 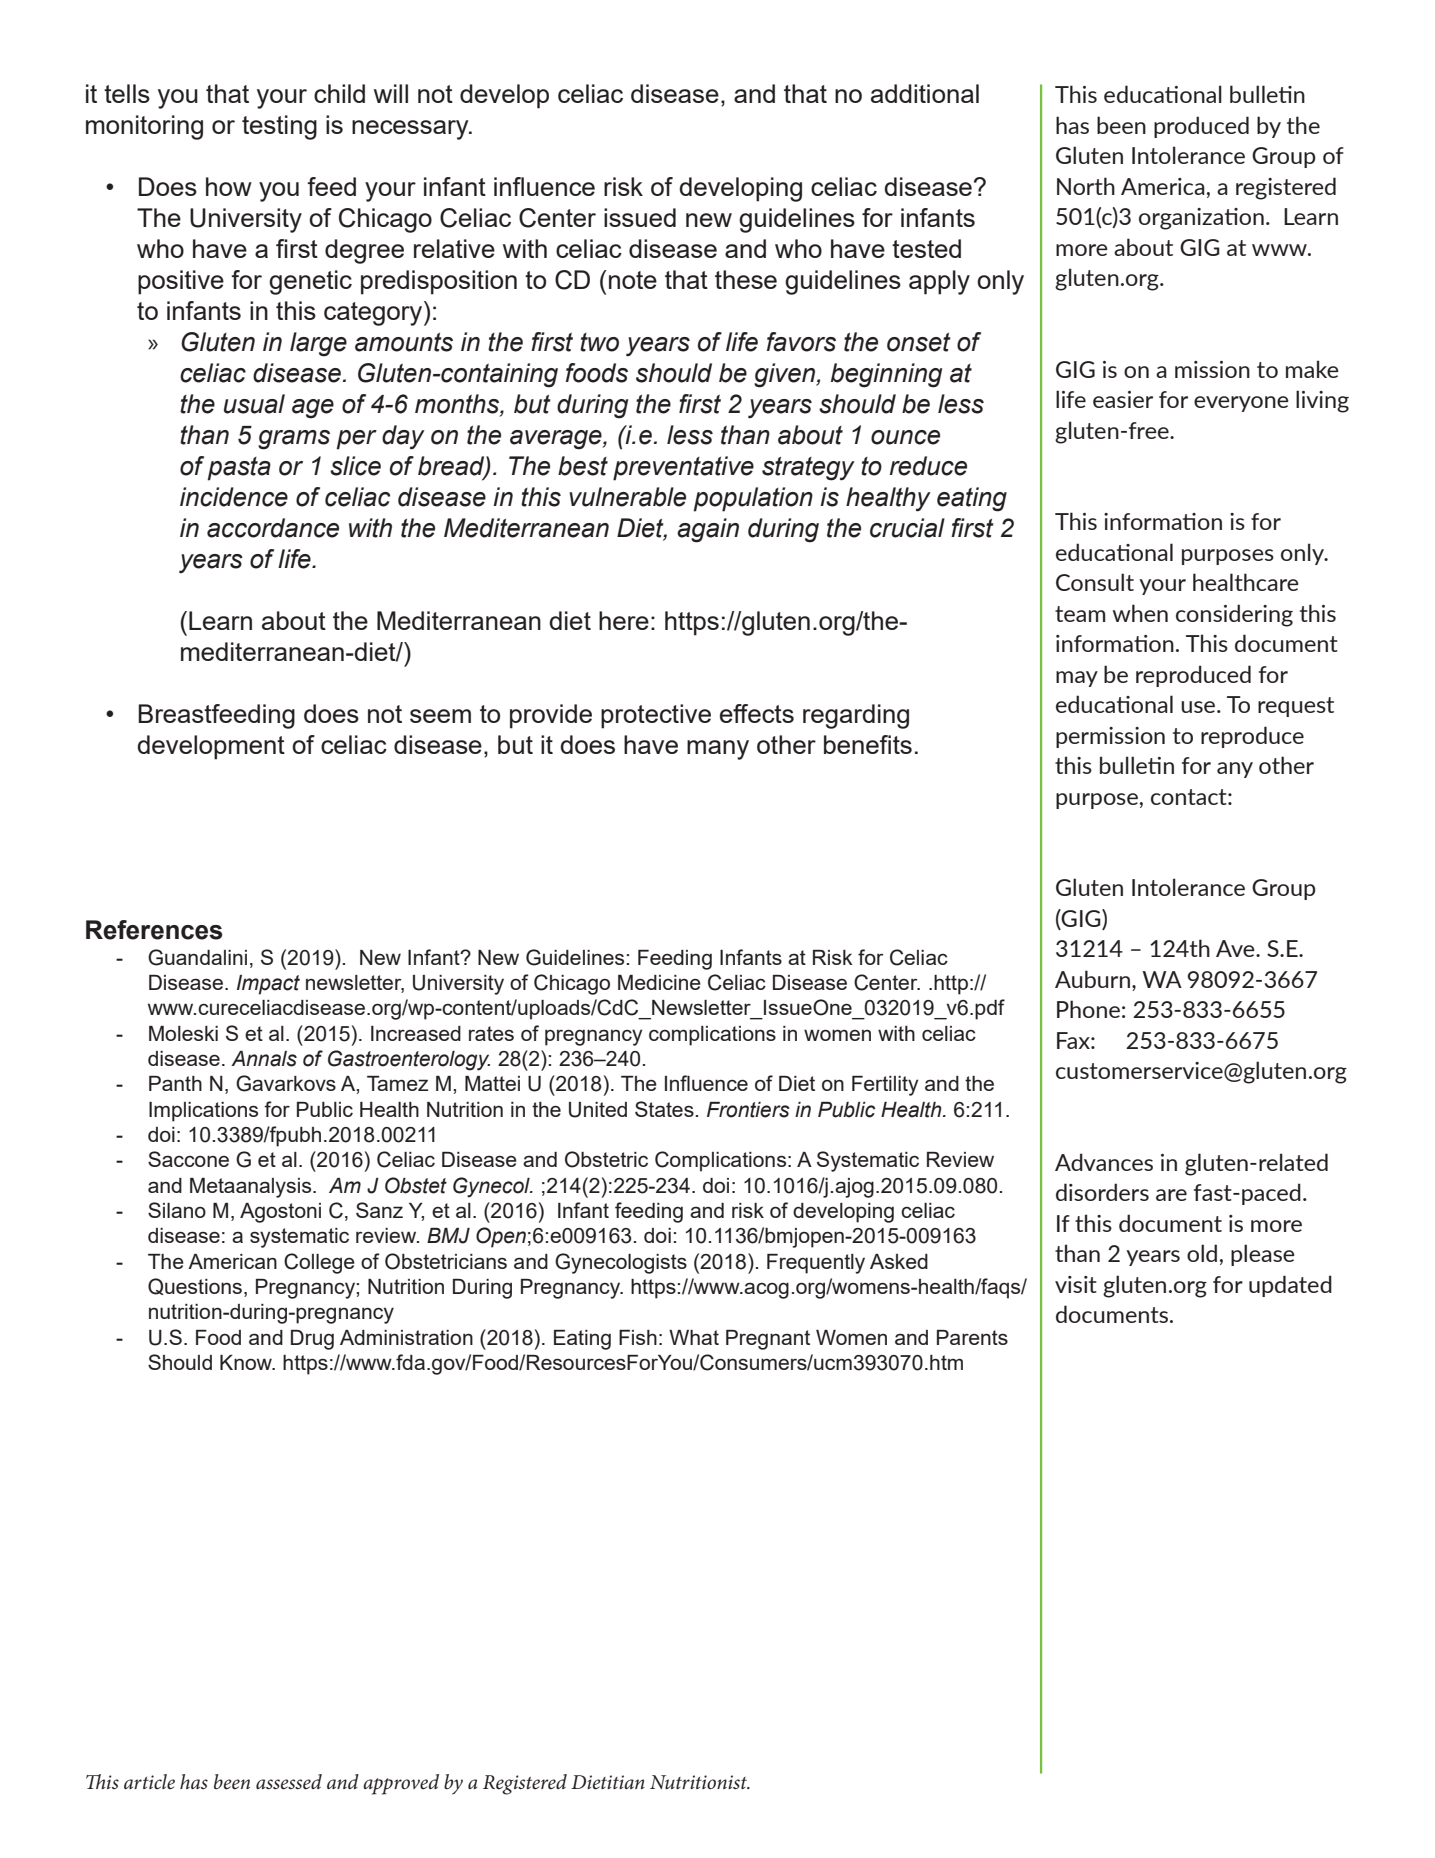 What do you see at coordinates (708, 530) in the image?
I see `again` at bounding box center [708, 530].
